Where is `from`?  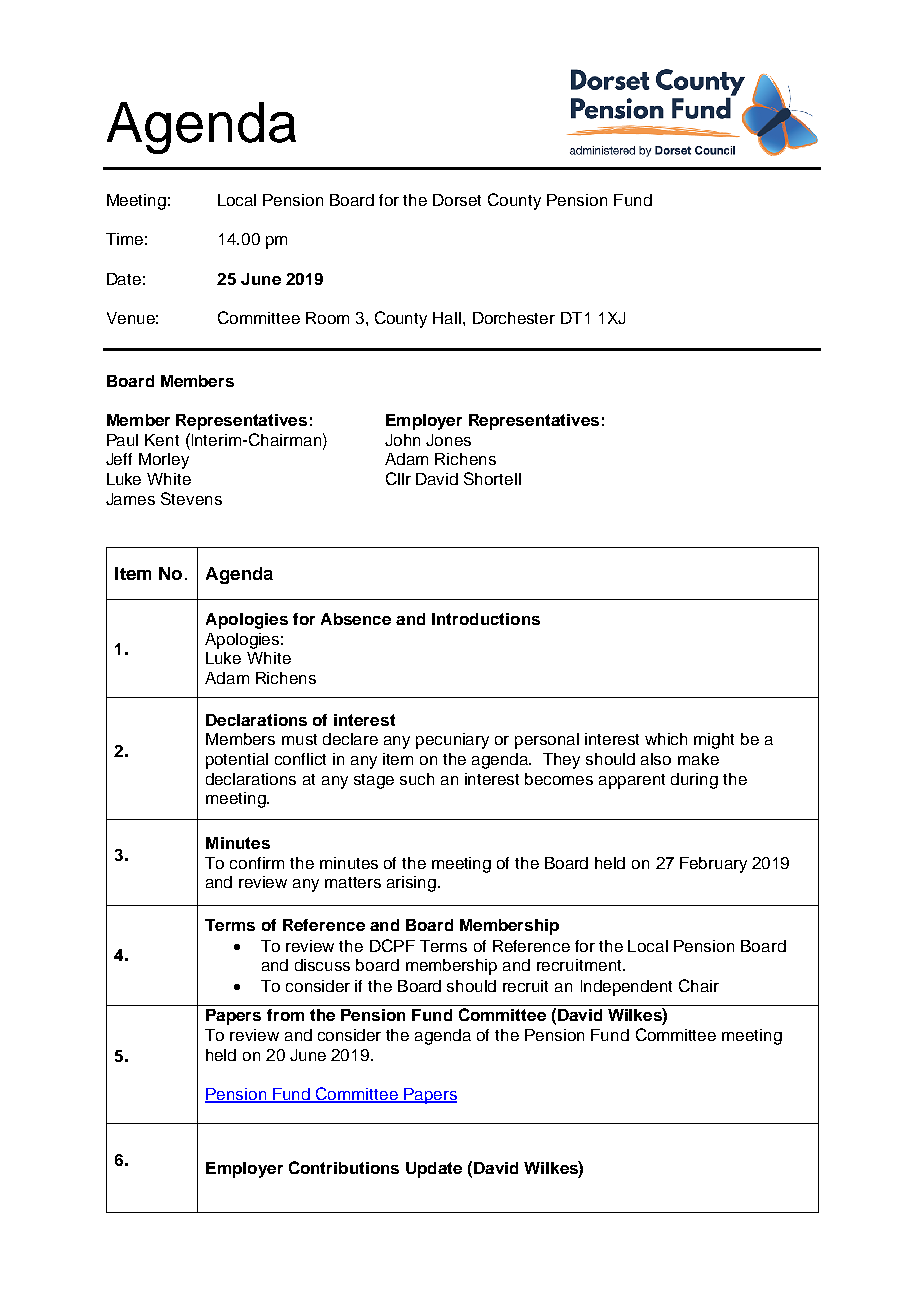 from is located at coordinates (285, 1015).
